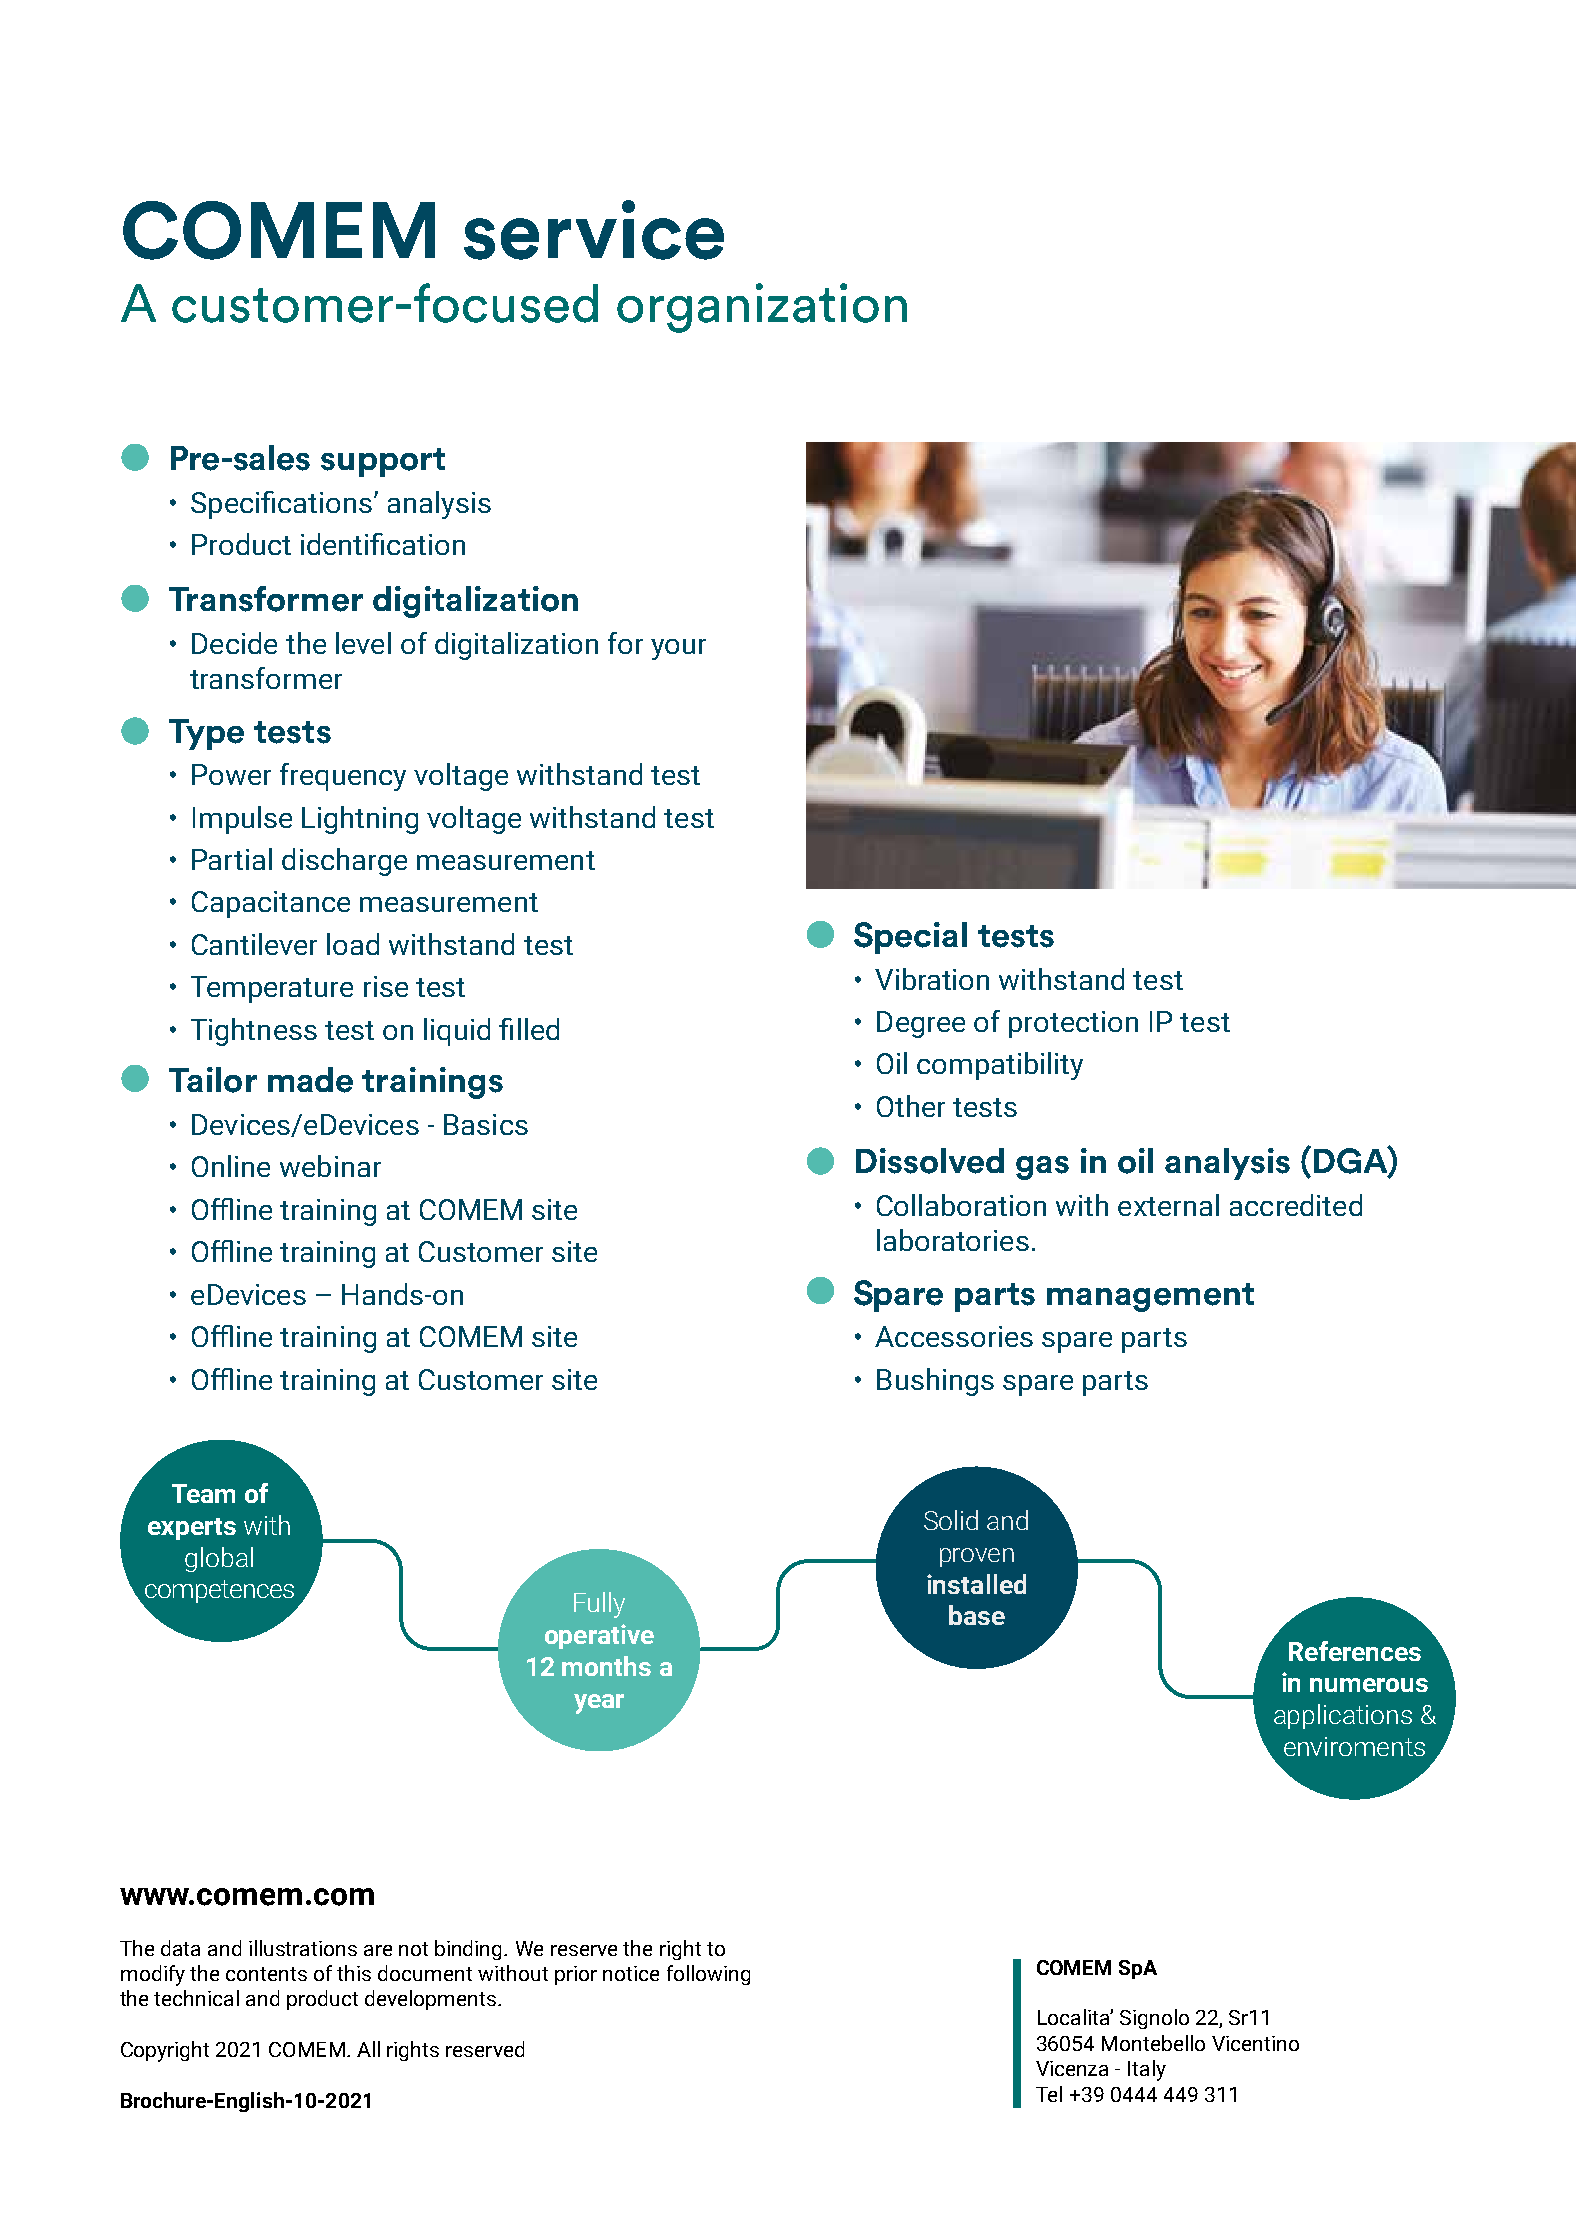 Image resolution: width=1576 pixels, height=2228 pixels. I want to click on external, so click(1168, 1205).
